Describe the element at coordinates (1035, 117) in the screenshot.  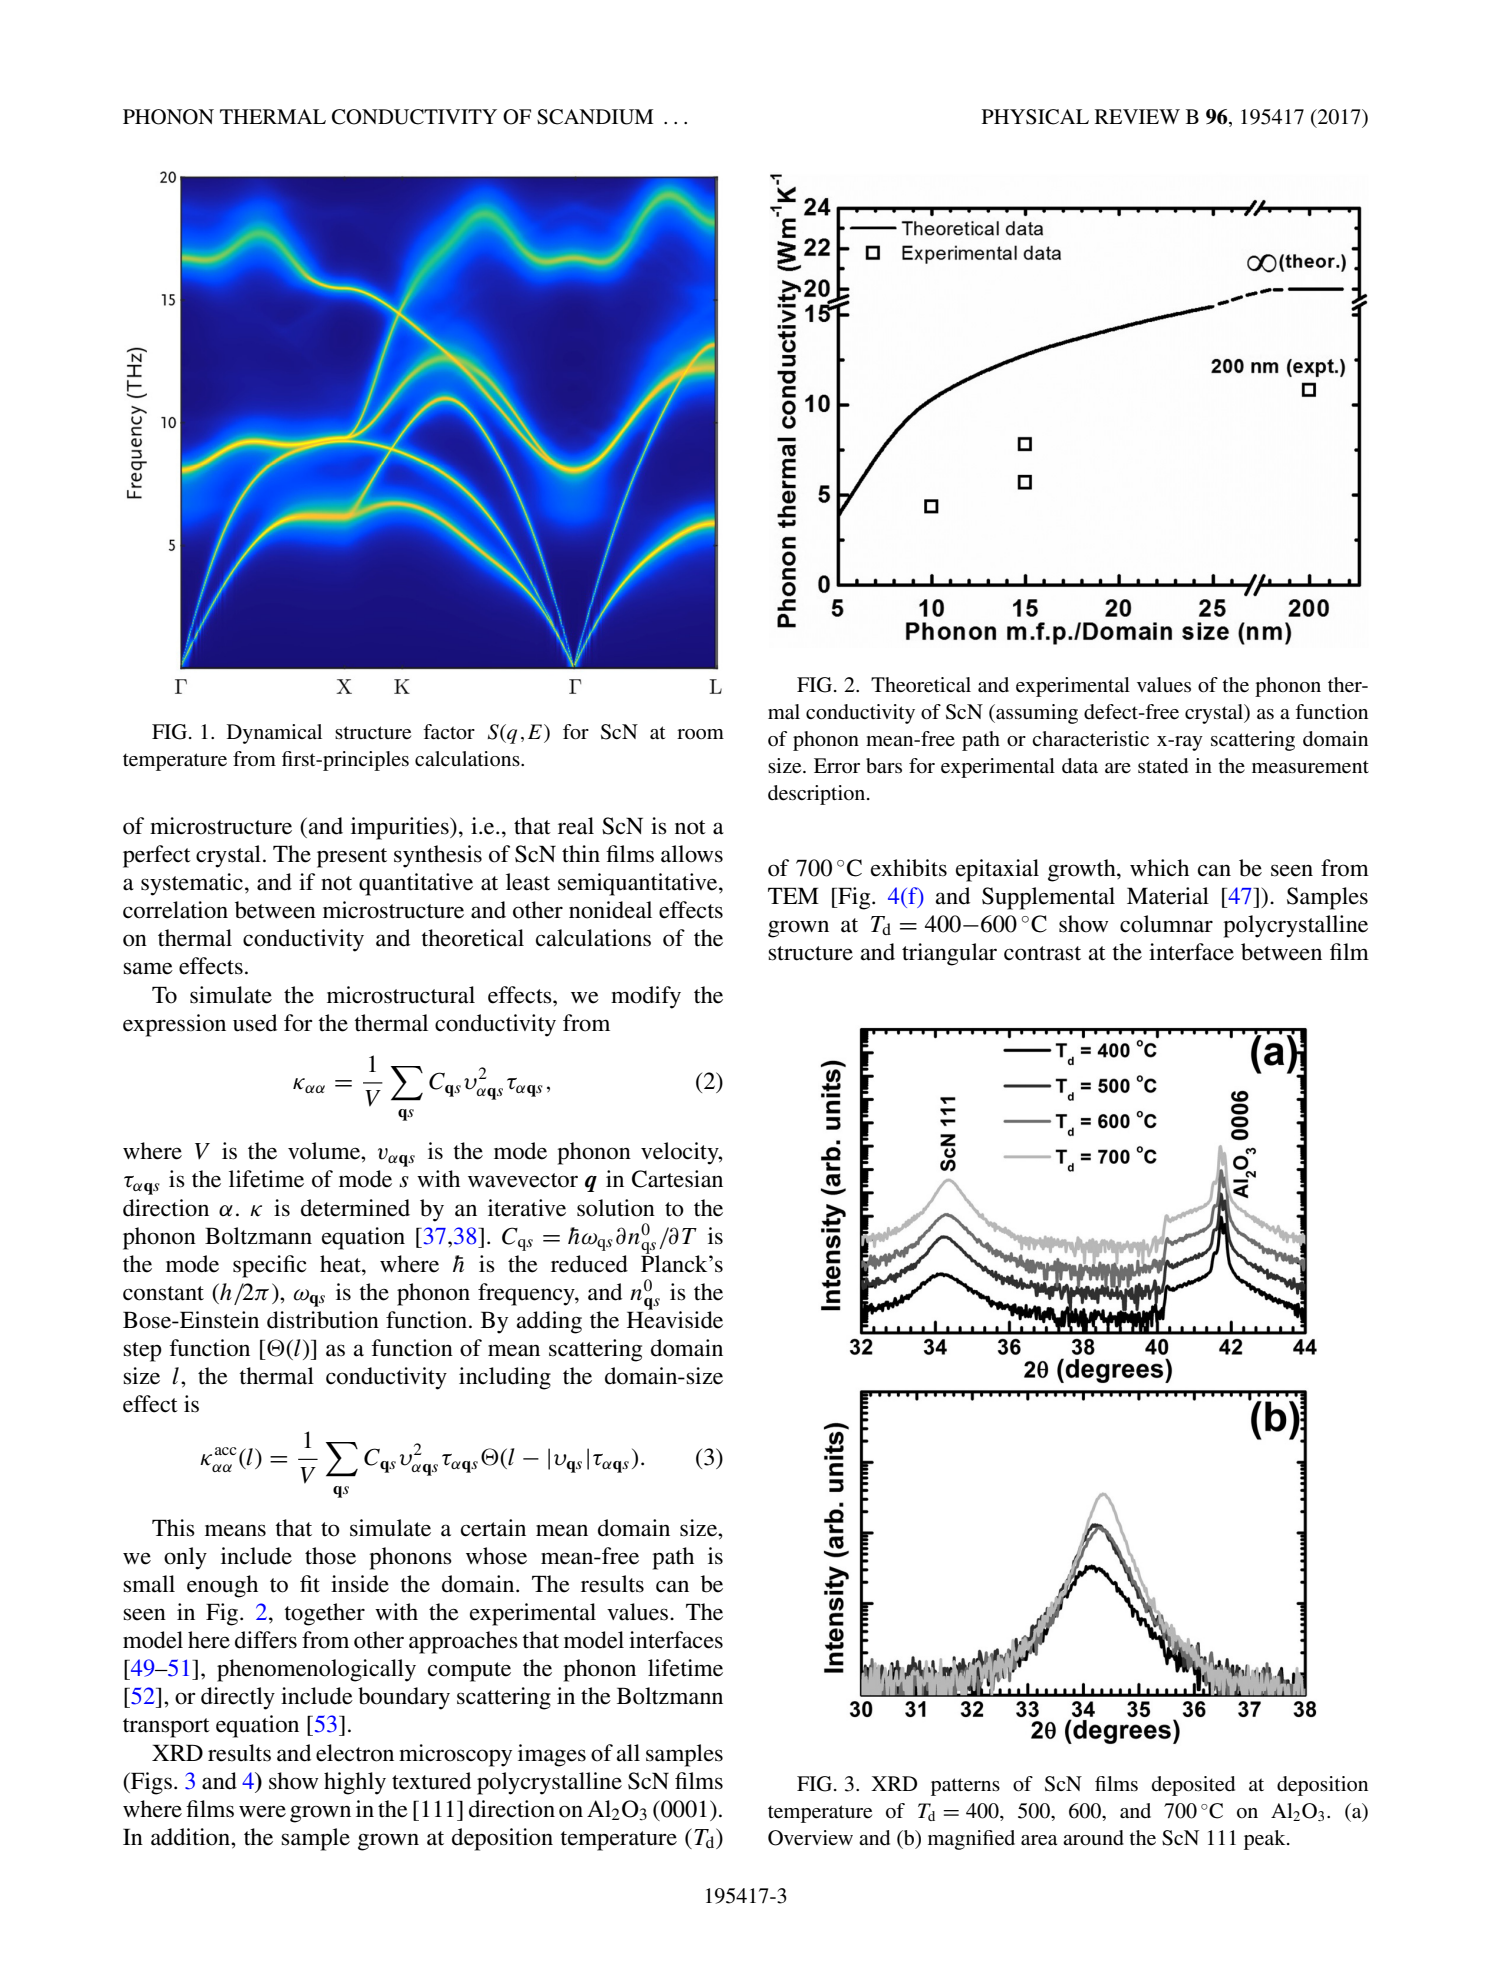
I see `PHYSICAL` at that location.
